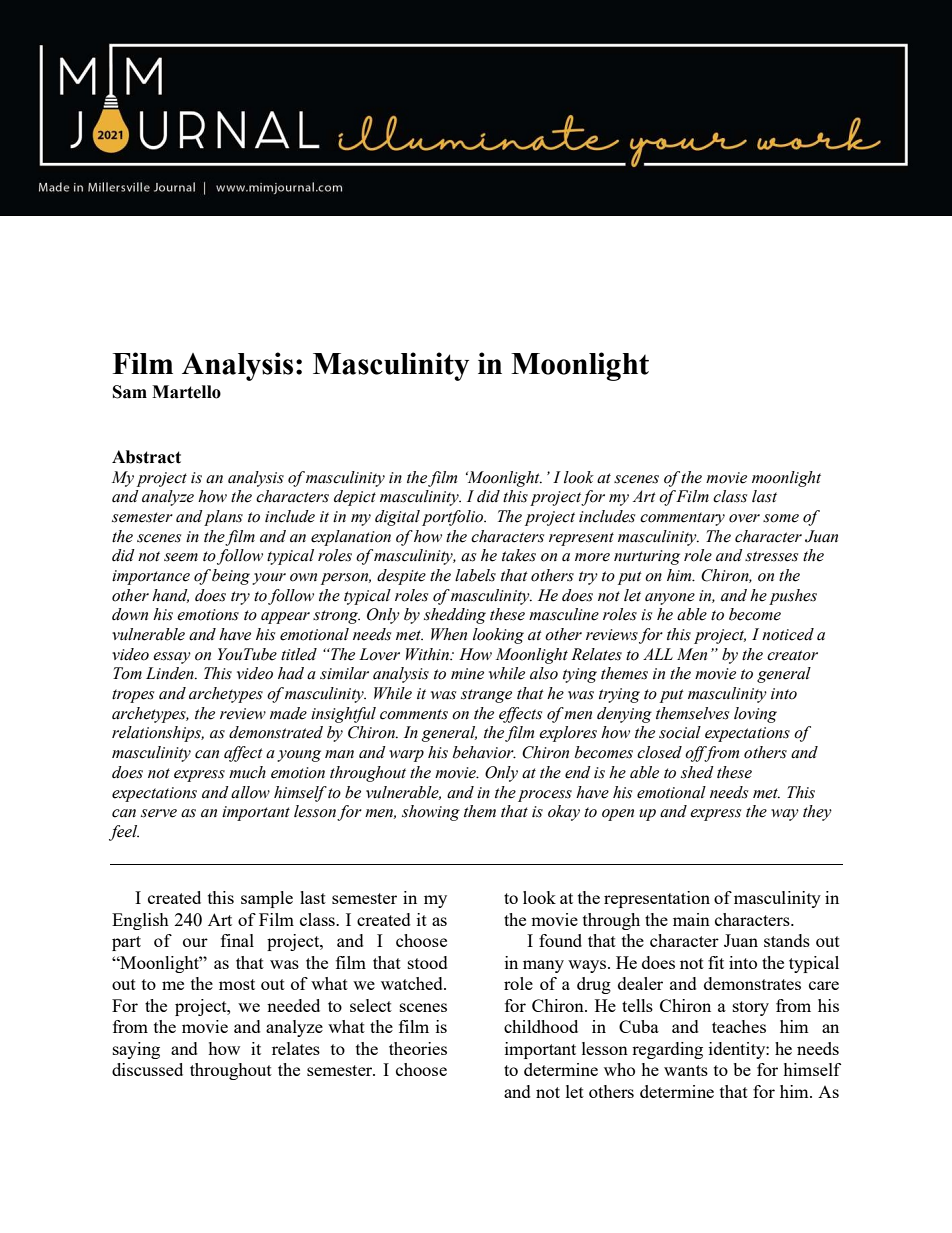 The height and width of the screenshot is (1233, 952). I want to click on serve, so click(159, 813).
